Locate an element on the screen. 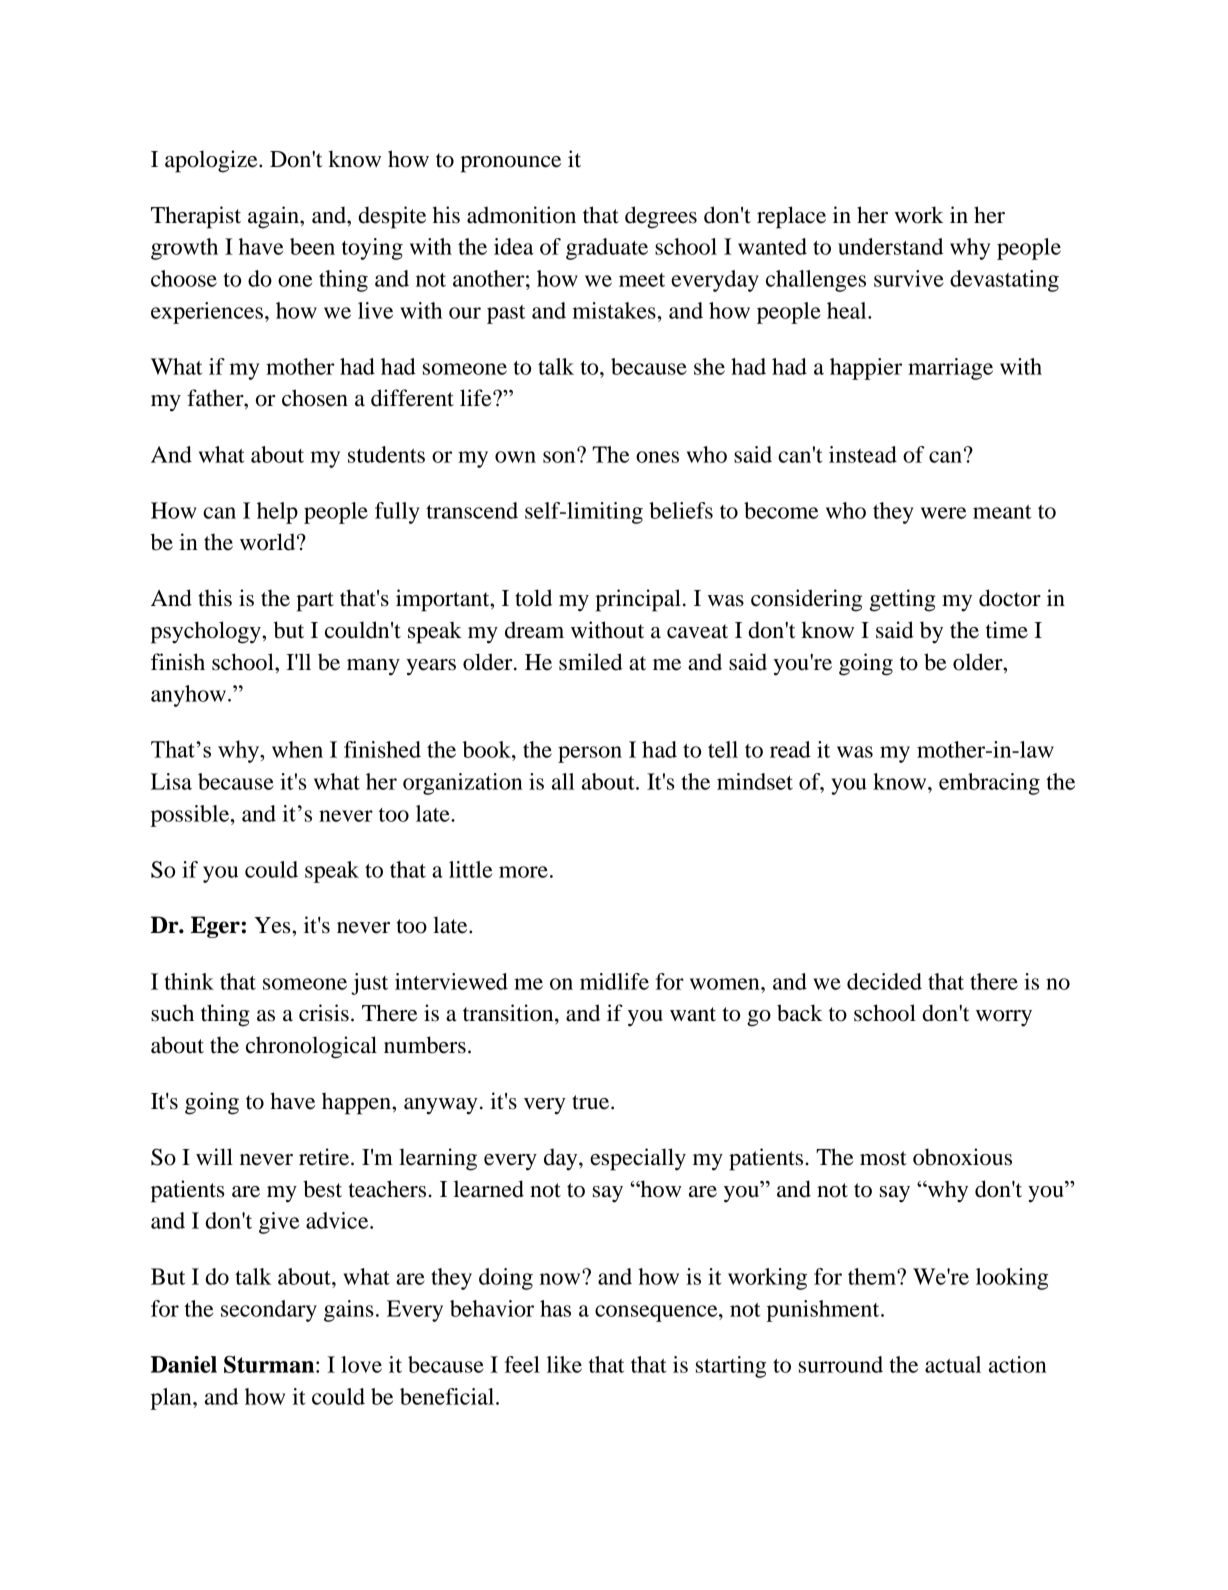 The image size is (1228, 1590). again is located at coordinates (274, 217).
